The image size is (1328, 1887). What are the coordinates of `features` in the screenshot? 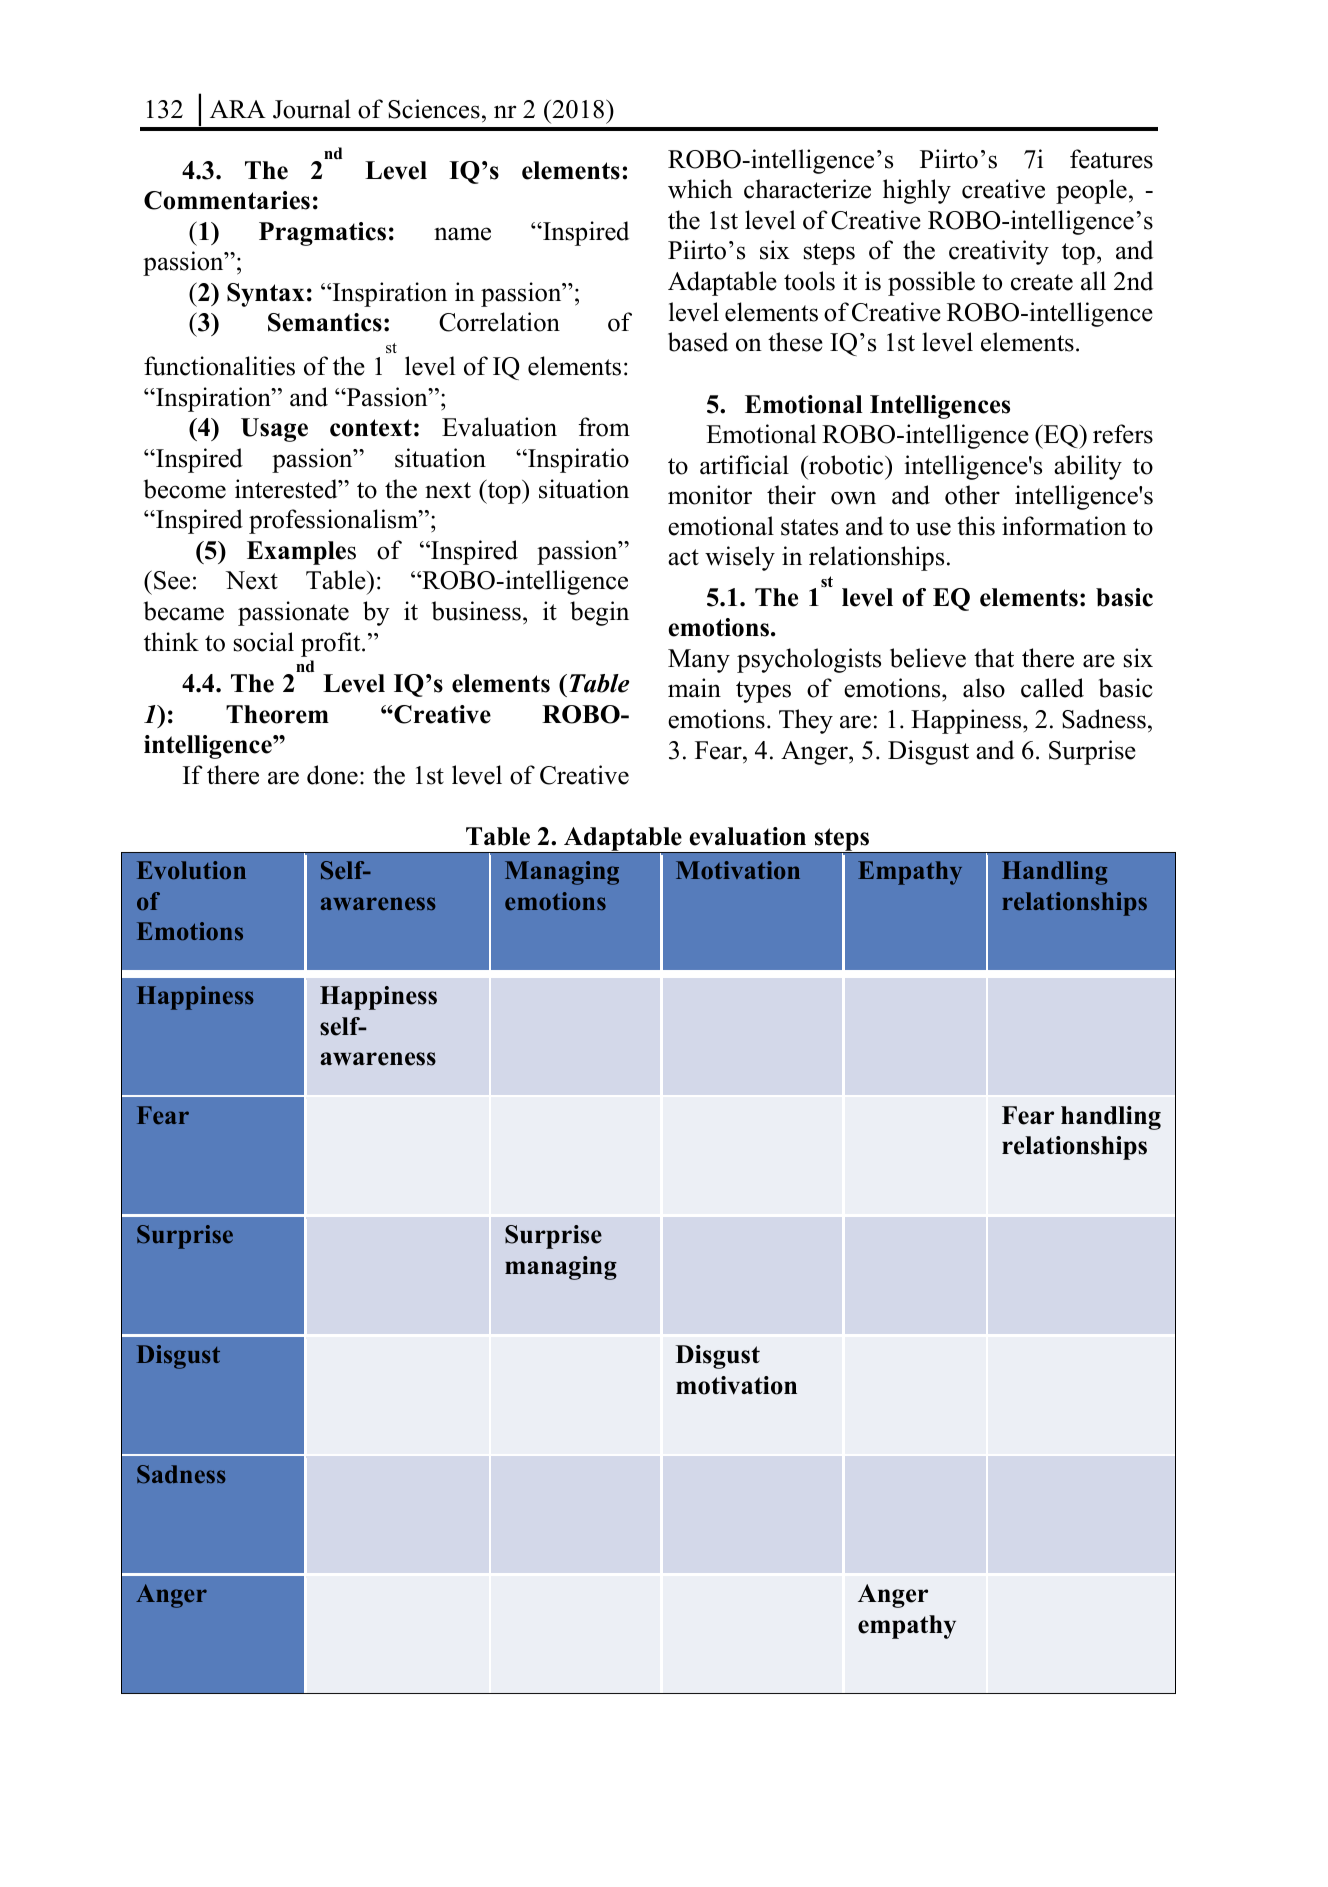 It's located at (1111, 159).
